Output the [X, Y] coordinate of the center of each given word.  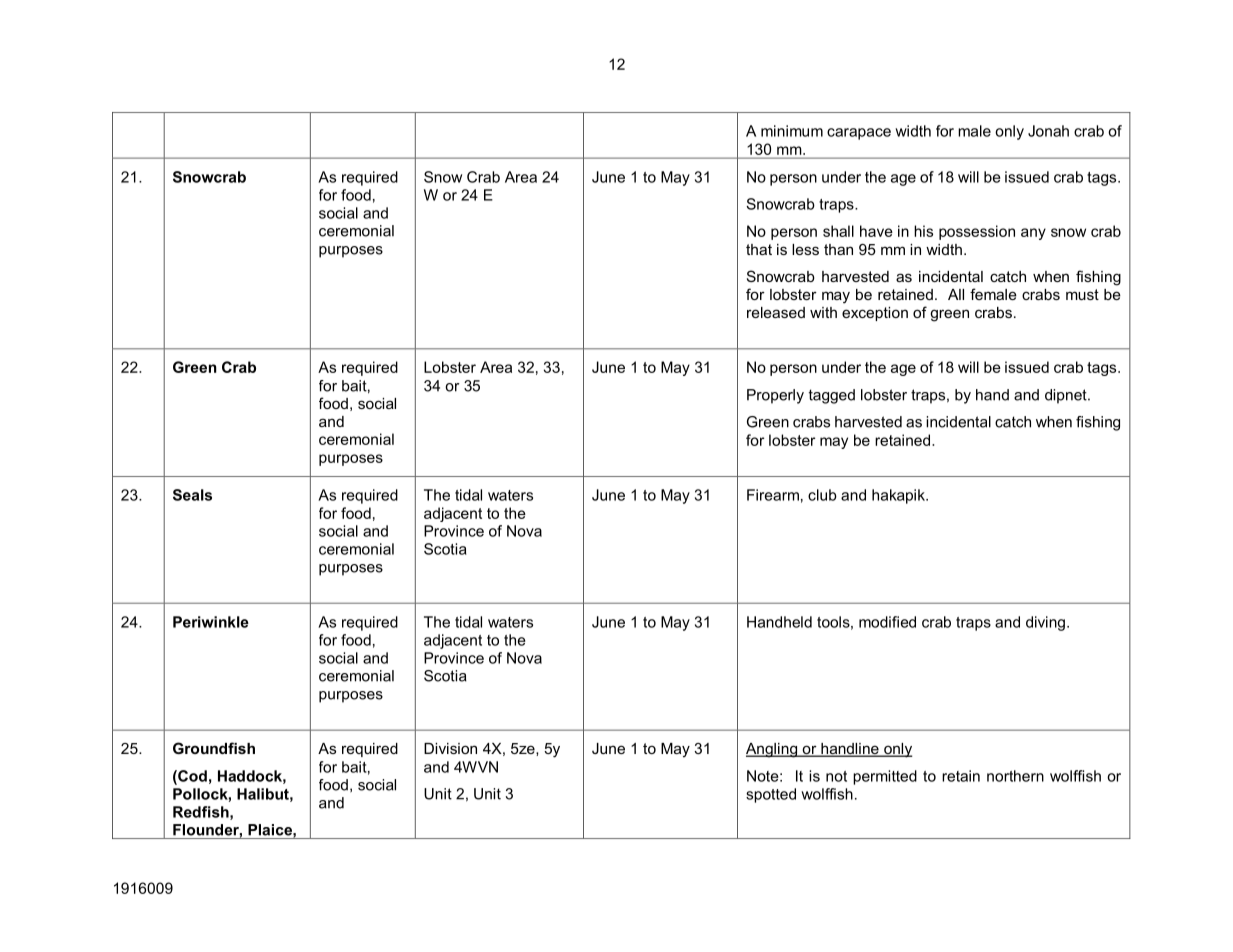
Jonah [1048, 131]
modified [887, 622]
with [823, 312]
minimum [792, 131]
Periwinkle [211, 622]
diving [1045, 623]
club [822, 495]
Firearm [773, 495]
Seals [192, 495]
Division [450, 748]
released [776, 312]
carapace [859, 134]
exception [875, 314]
